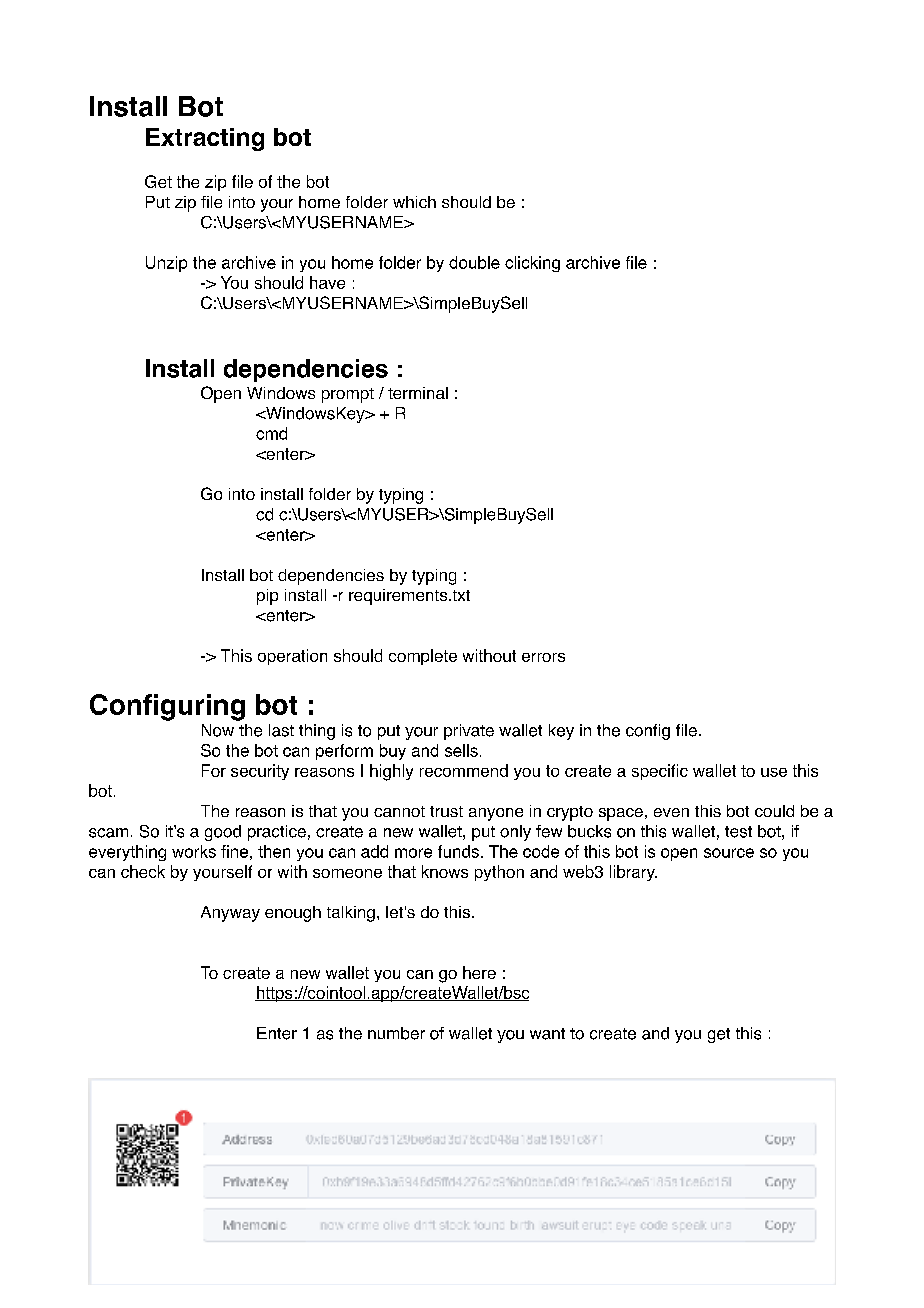  I want to click on Extracting, so click(205, 139).
